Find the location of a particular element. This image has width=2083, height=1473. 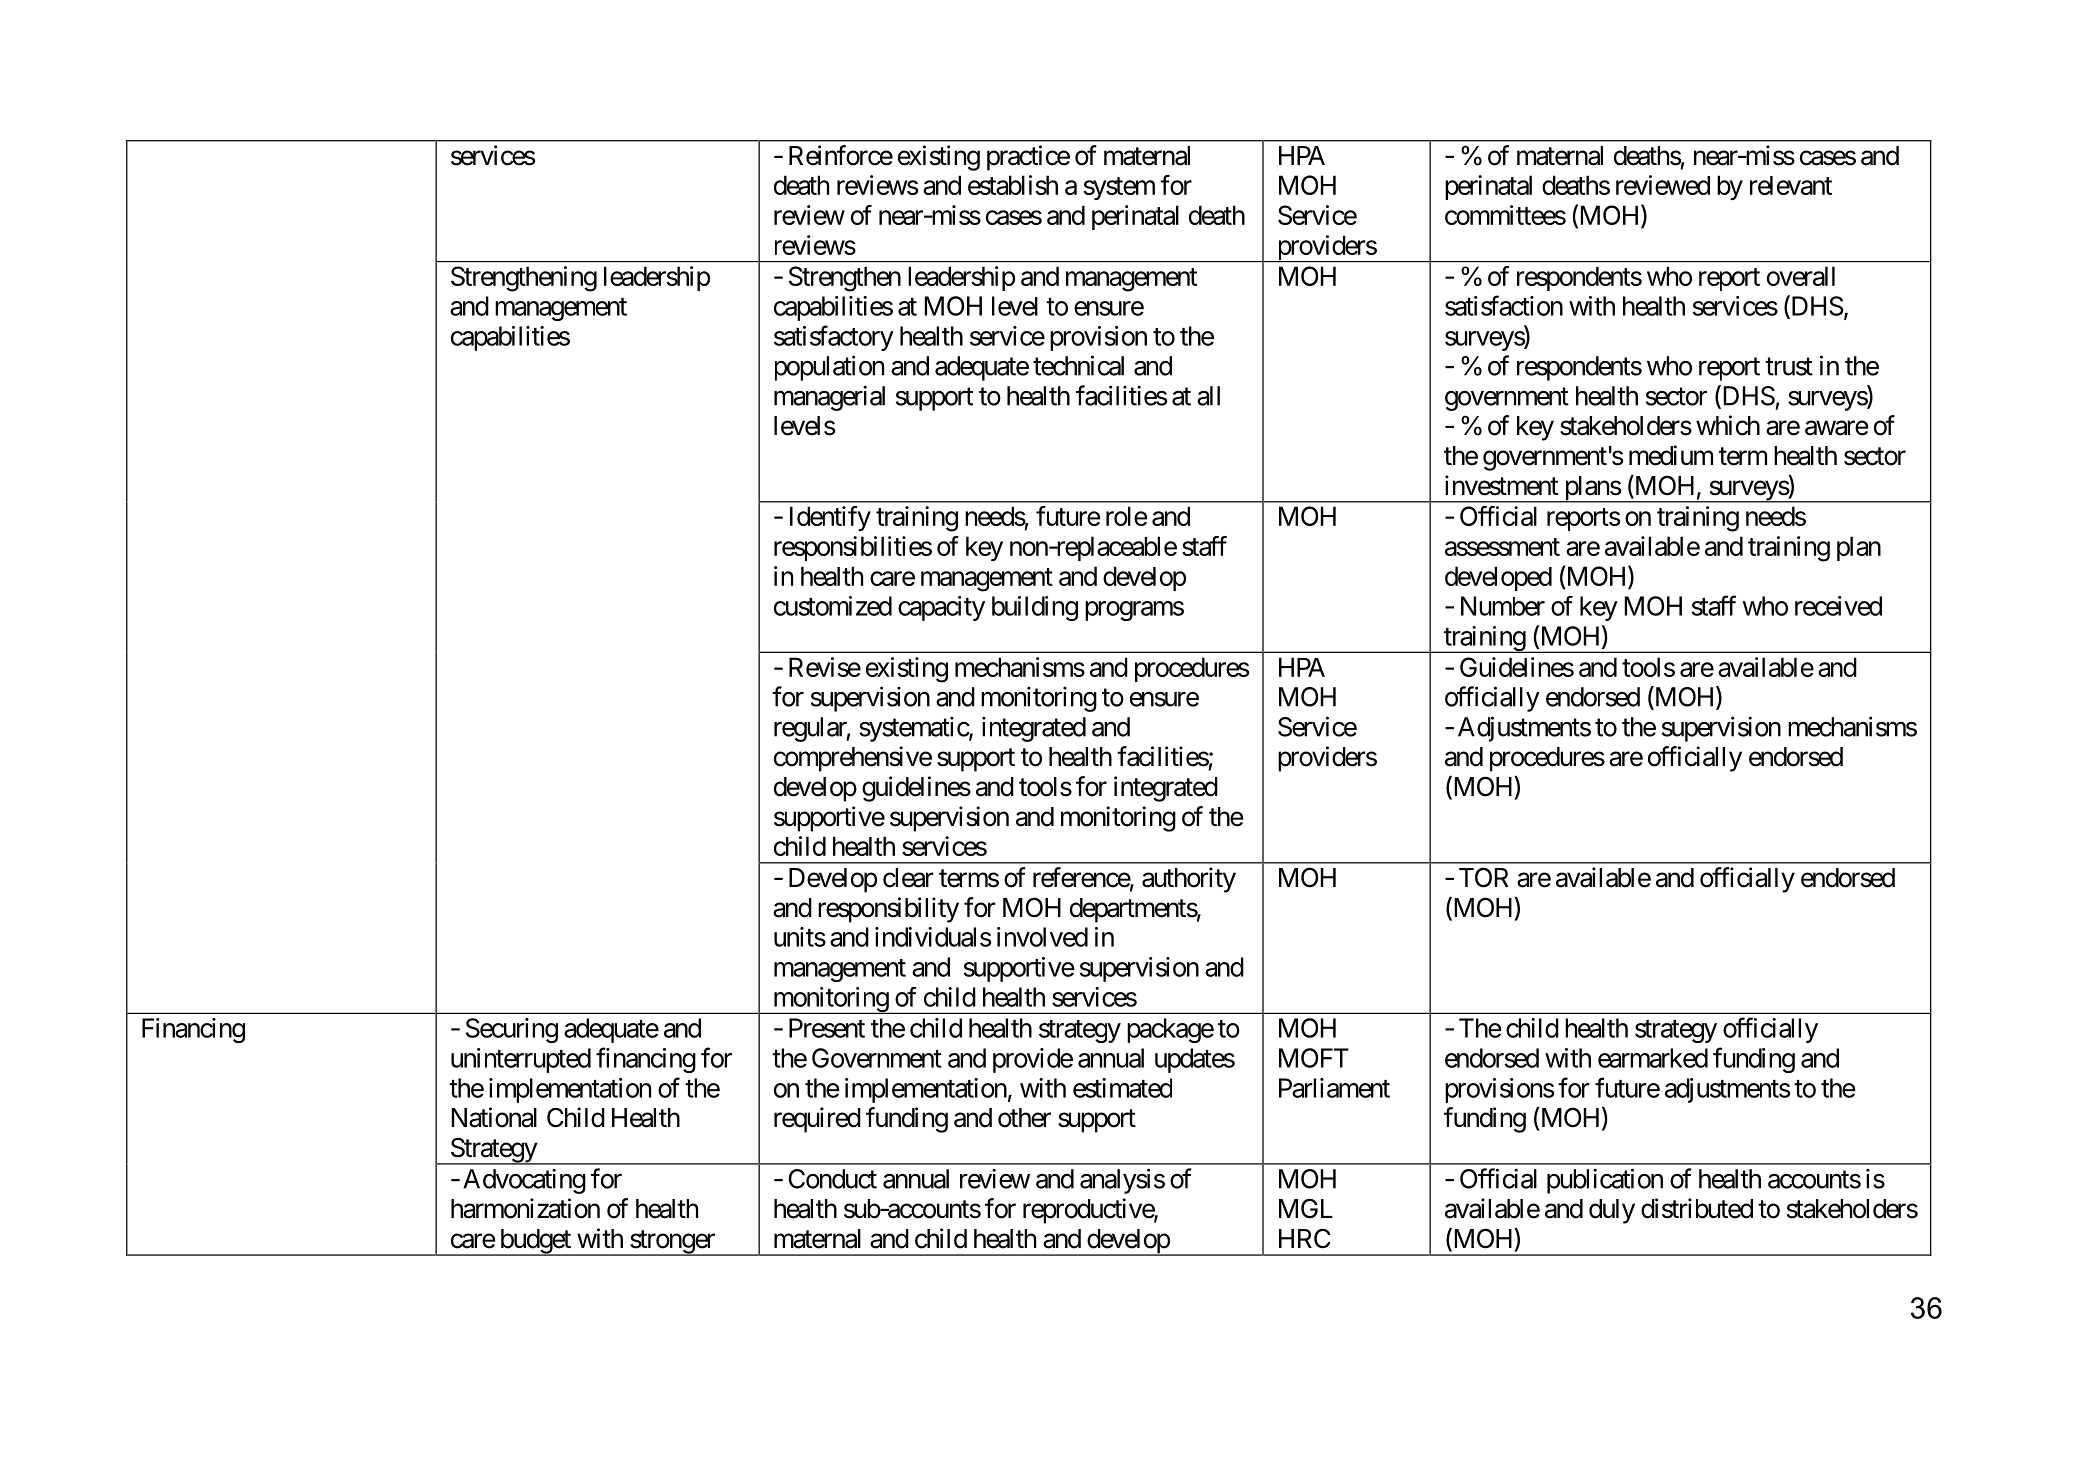

customized is located at coordinates (833, 606).
